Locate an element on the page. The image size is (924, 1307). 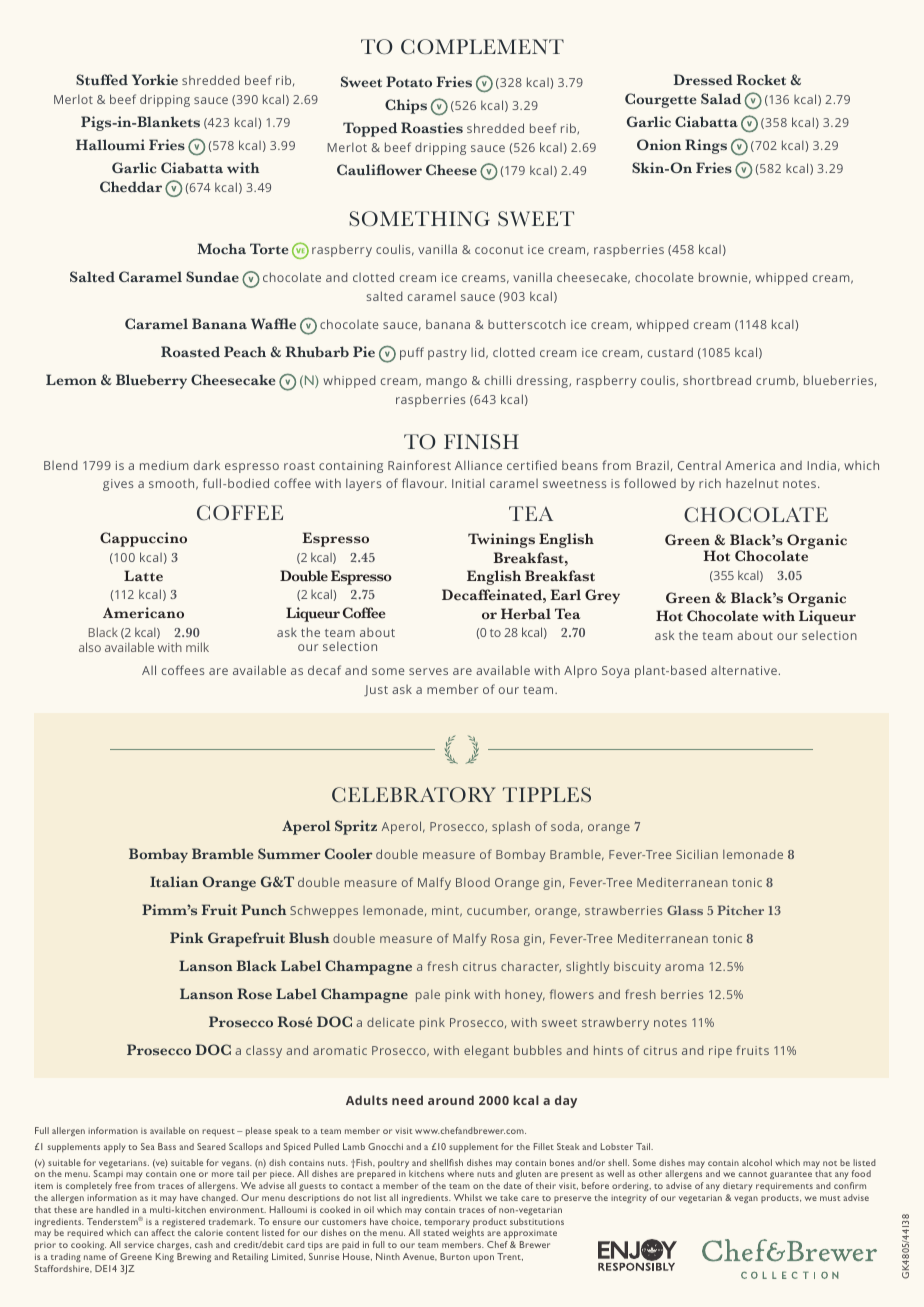
Potato is located at coordinates (409, 82).
